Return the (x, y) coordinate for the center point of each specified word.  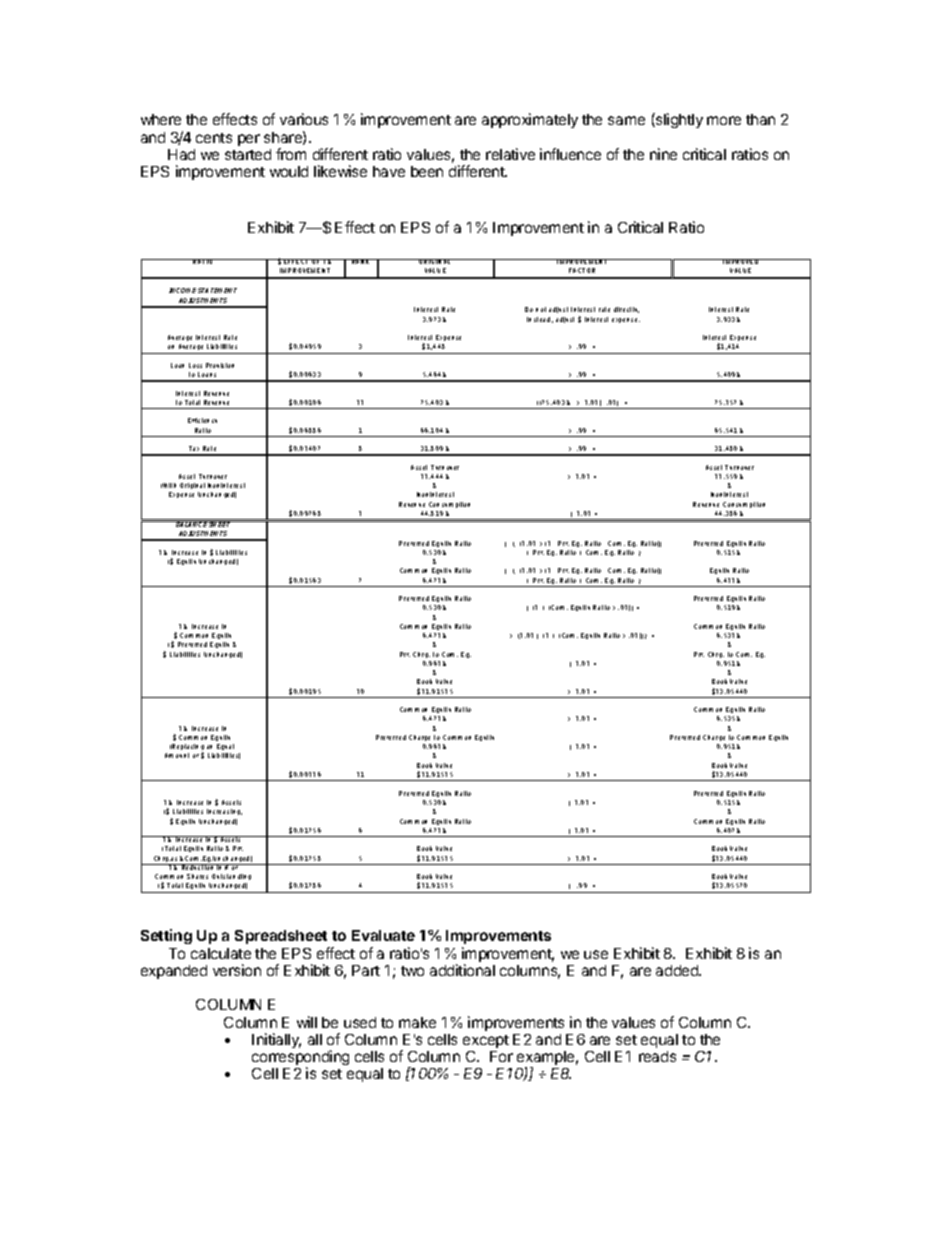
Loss (195, 365)
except (486, 1041)
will (307, 1022)
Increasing (224, 812)
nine (663, 154)
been (427, 171)
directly (626, 310)
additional (462, 970)
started (248, 154)
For (501, 1056)
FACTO (579, 270)
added (678, 970)
